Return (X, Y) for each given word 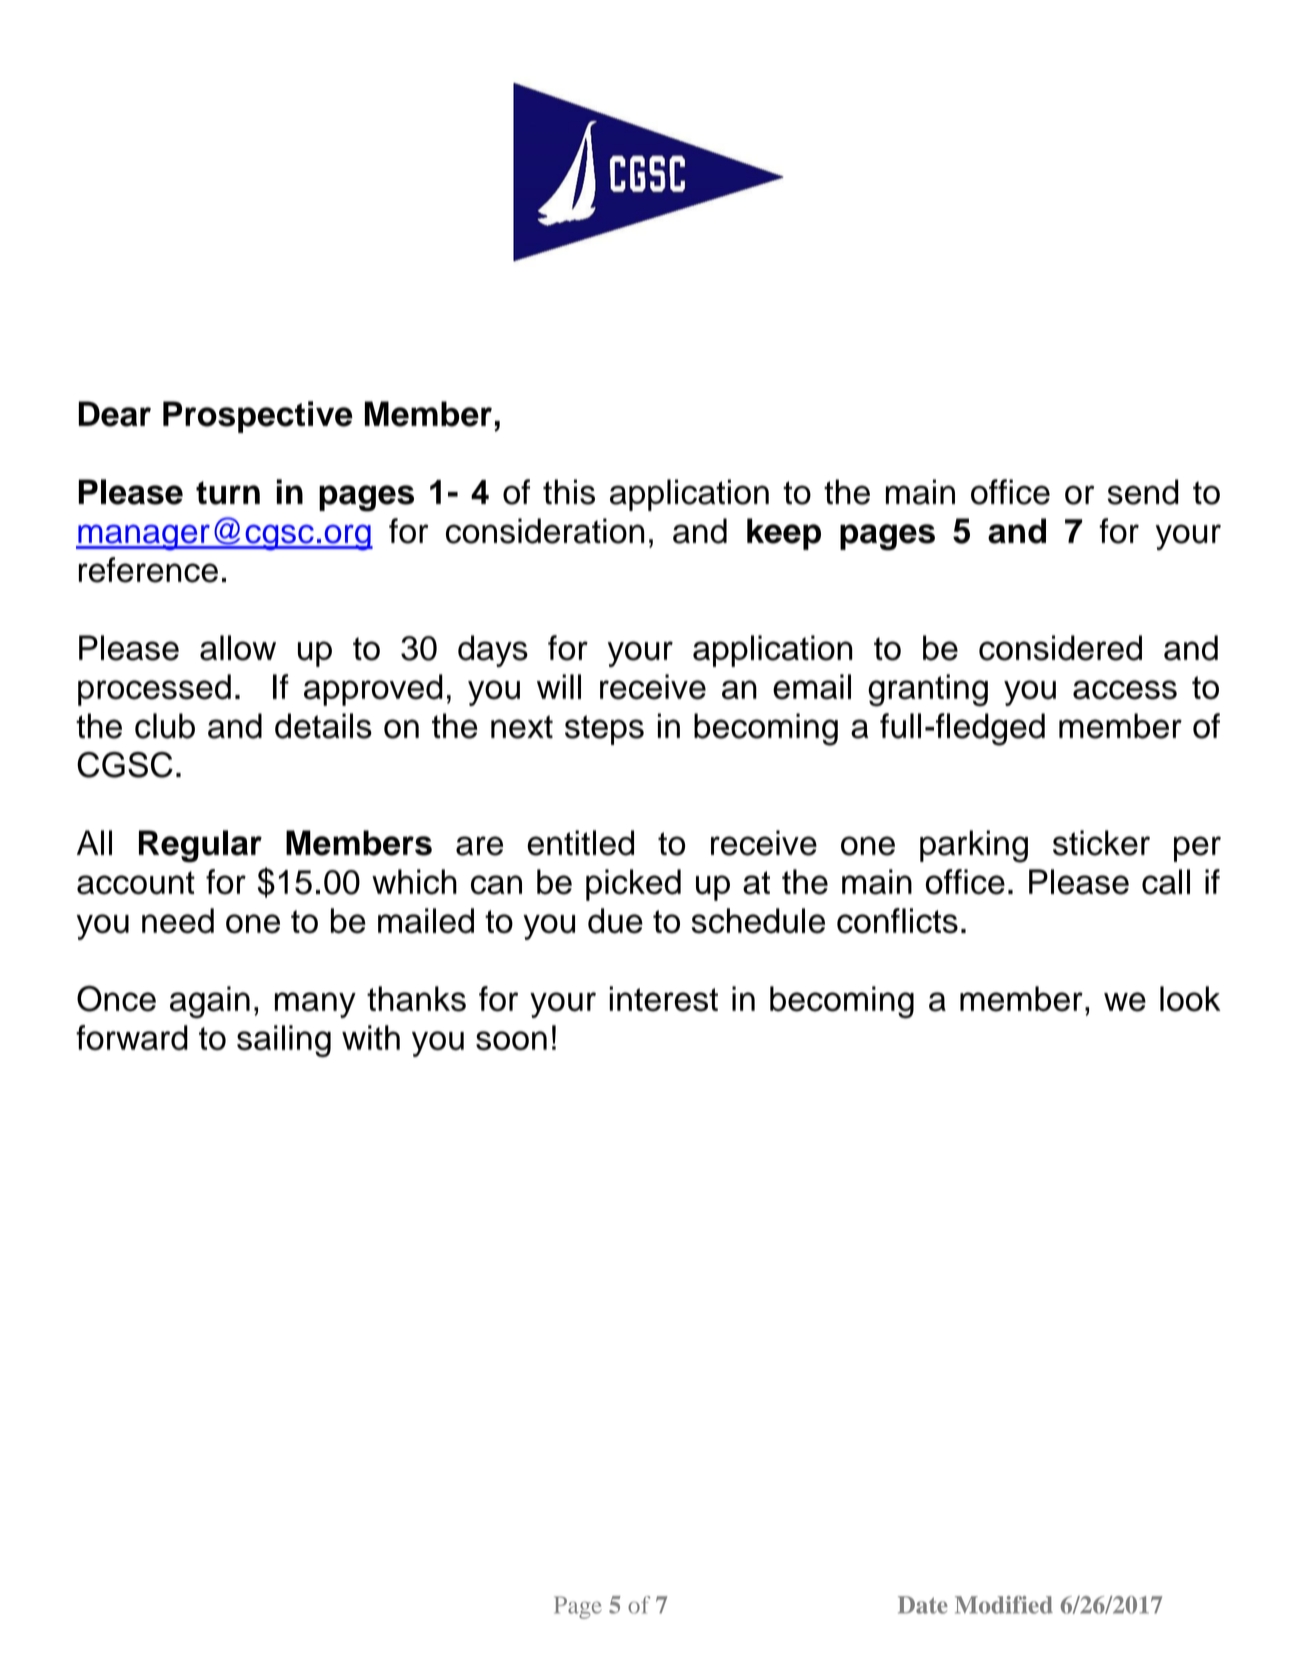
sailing (284, 1041)
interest (663, 999)
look (1190, 999)
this (569, 492)
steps (604, 730)
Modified (1004, 1605)
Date (923, 1605)
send (1143, 492)
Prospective (258, 417)
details (323, 726)
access (1125, 690)
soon (511, 1041)
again (210, 1002)
